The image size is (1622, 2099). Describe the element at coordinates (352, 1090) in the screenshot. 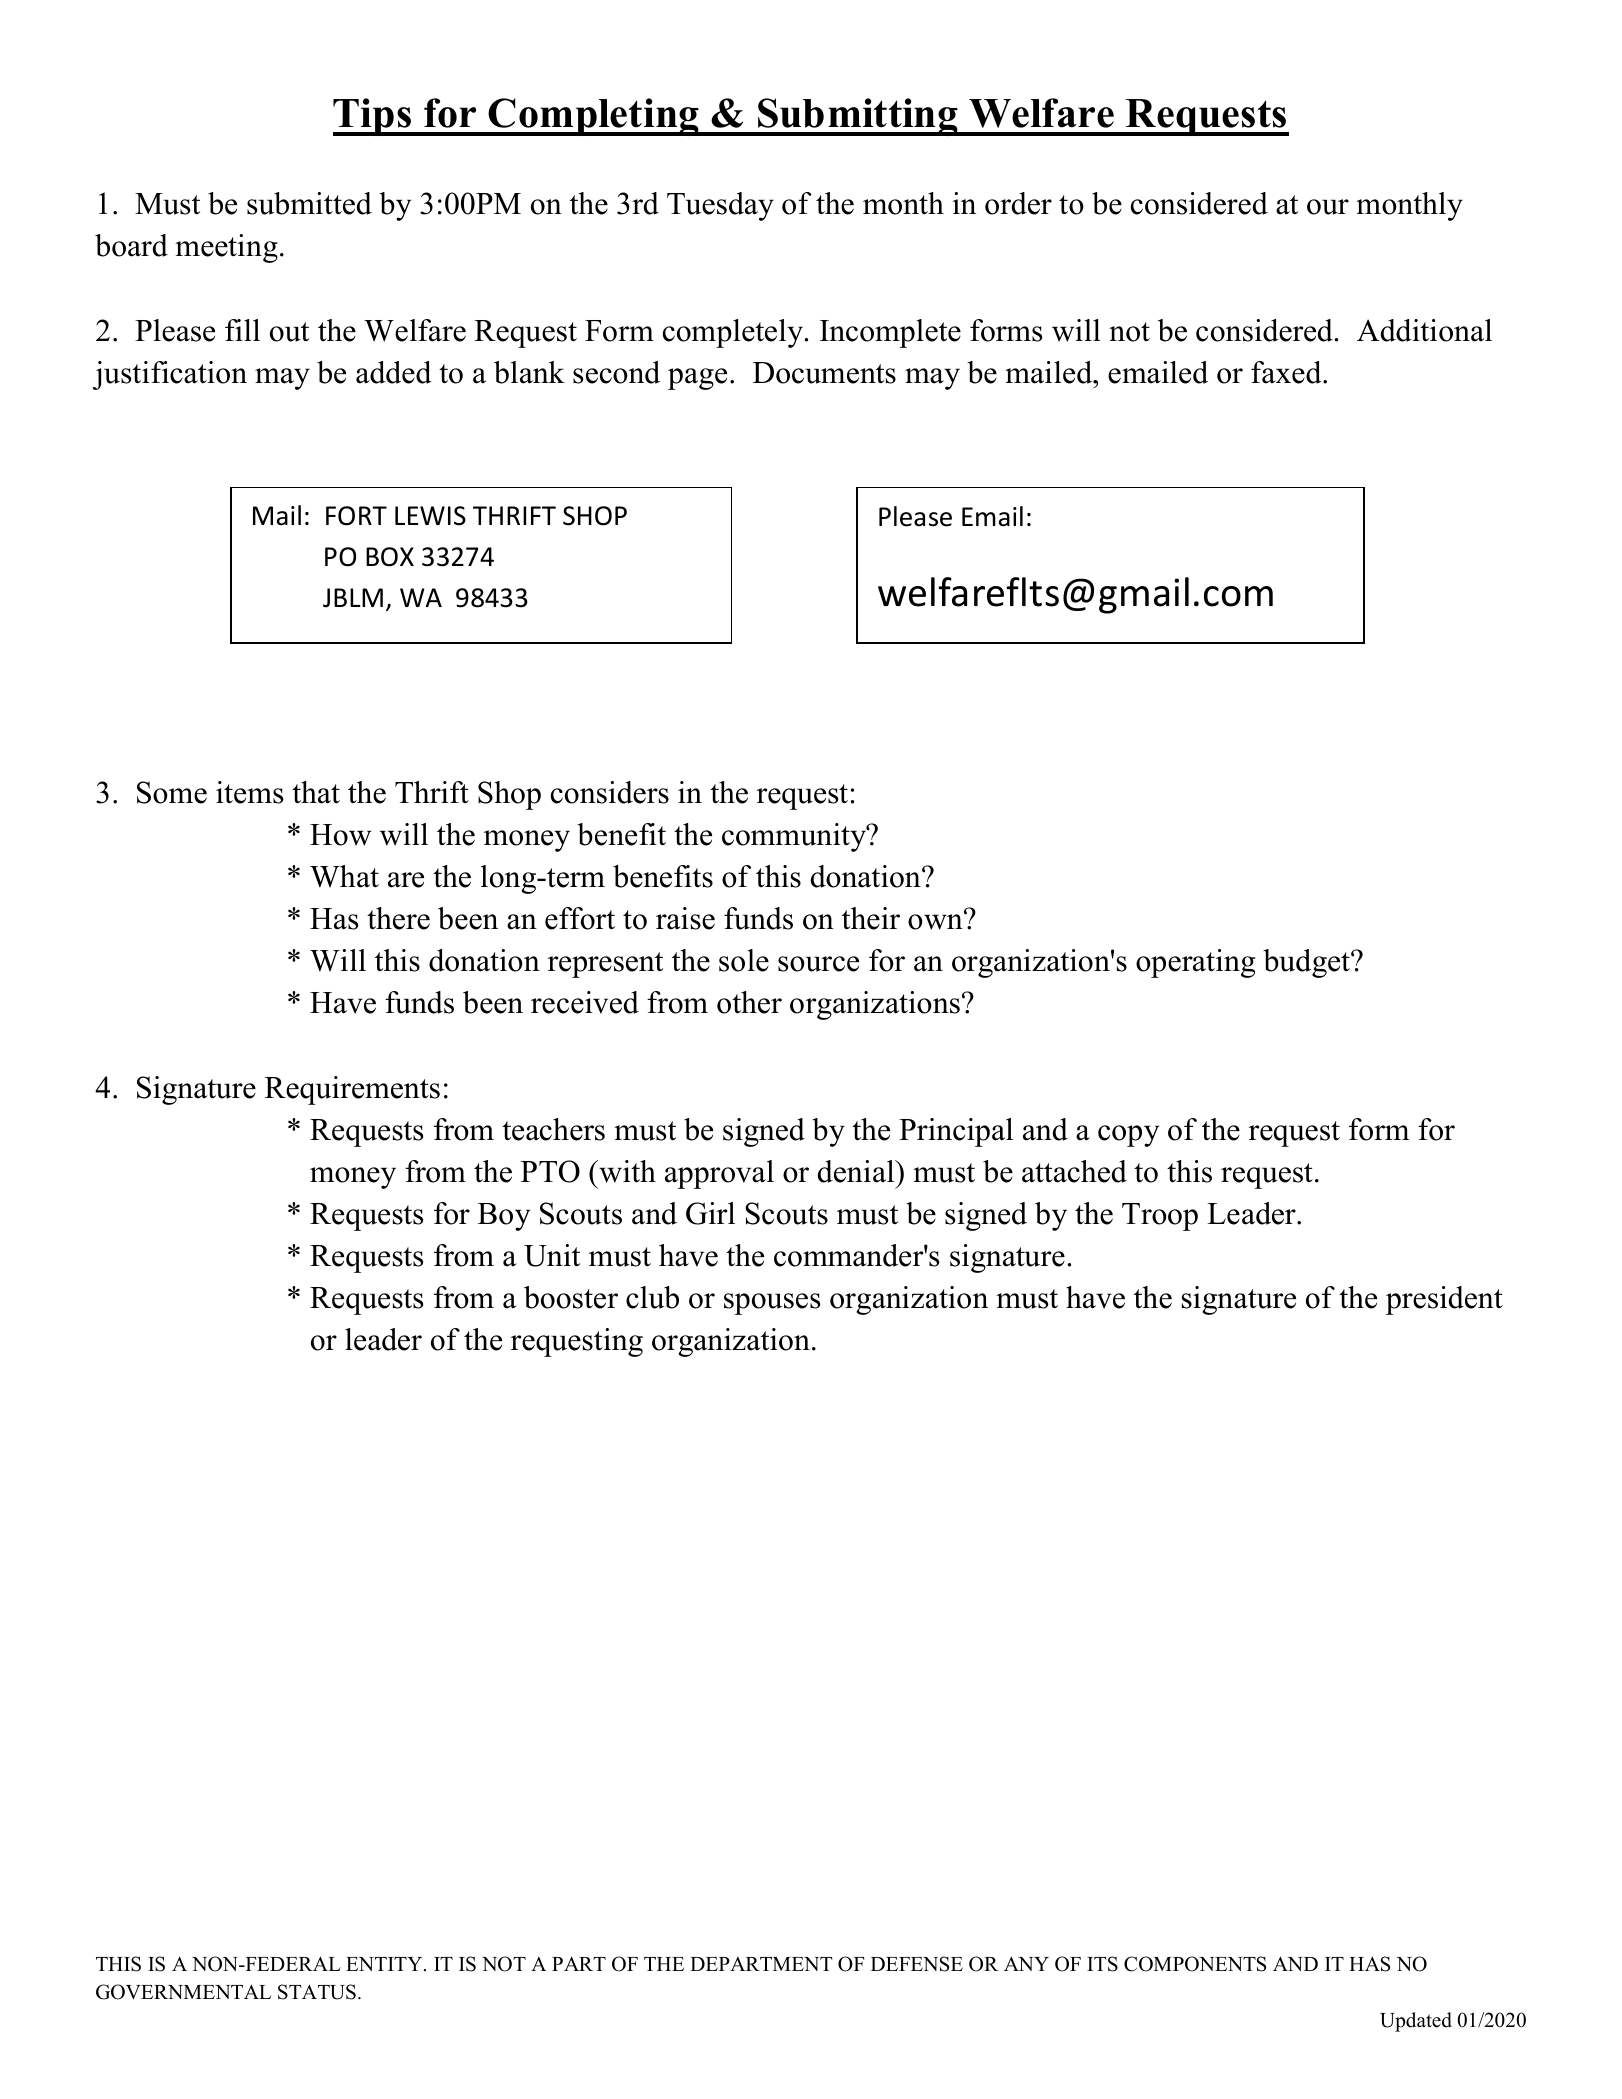

I see `Requirements` at that location.
